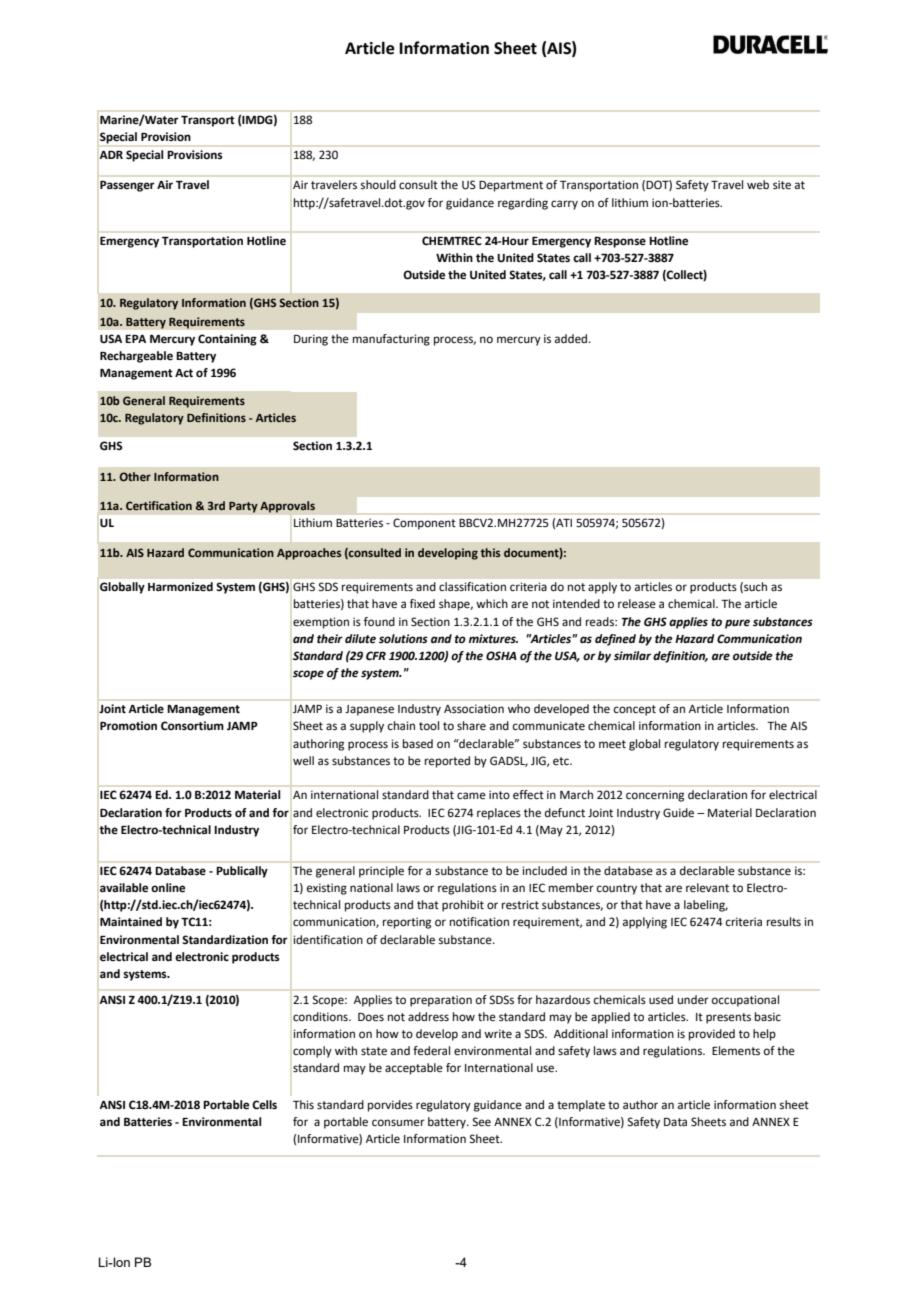 The height and width of the screenshot is (1308, 924). Describe the element at coordinates (136, 357) in the screenshot. I see `Rechargeable` at that location.
